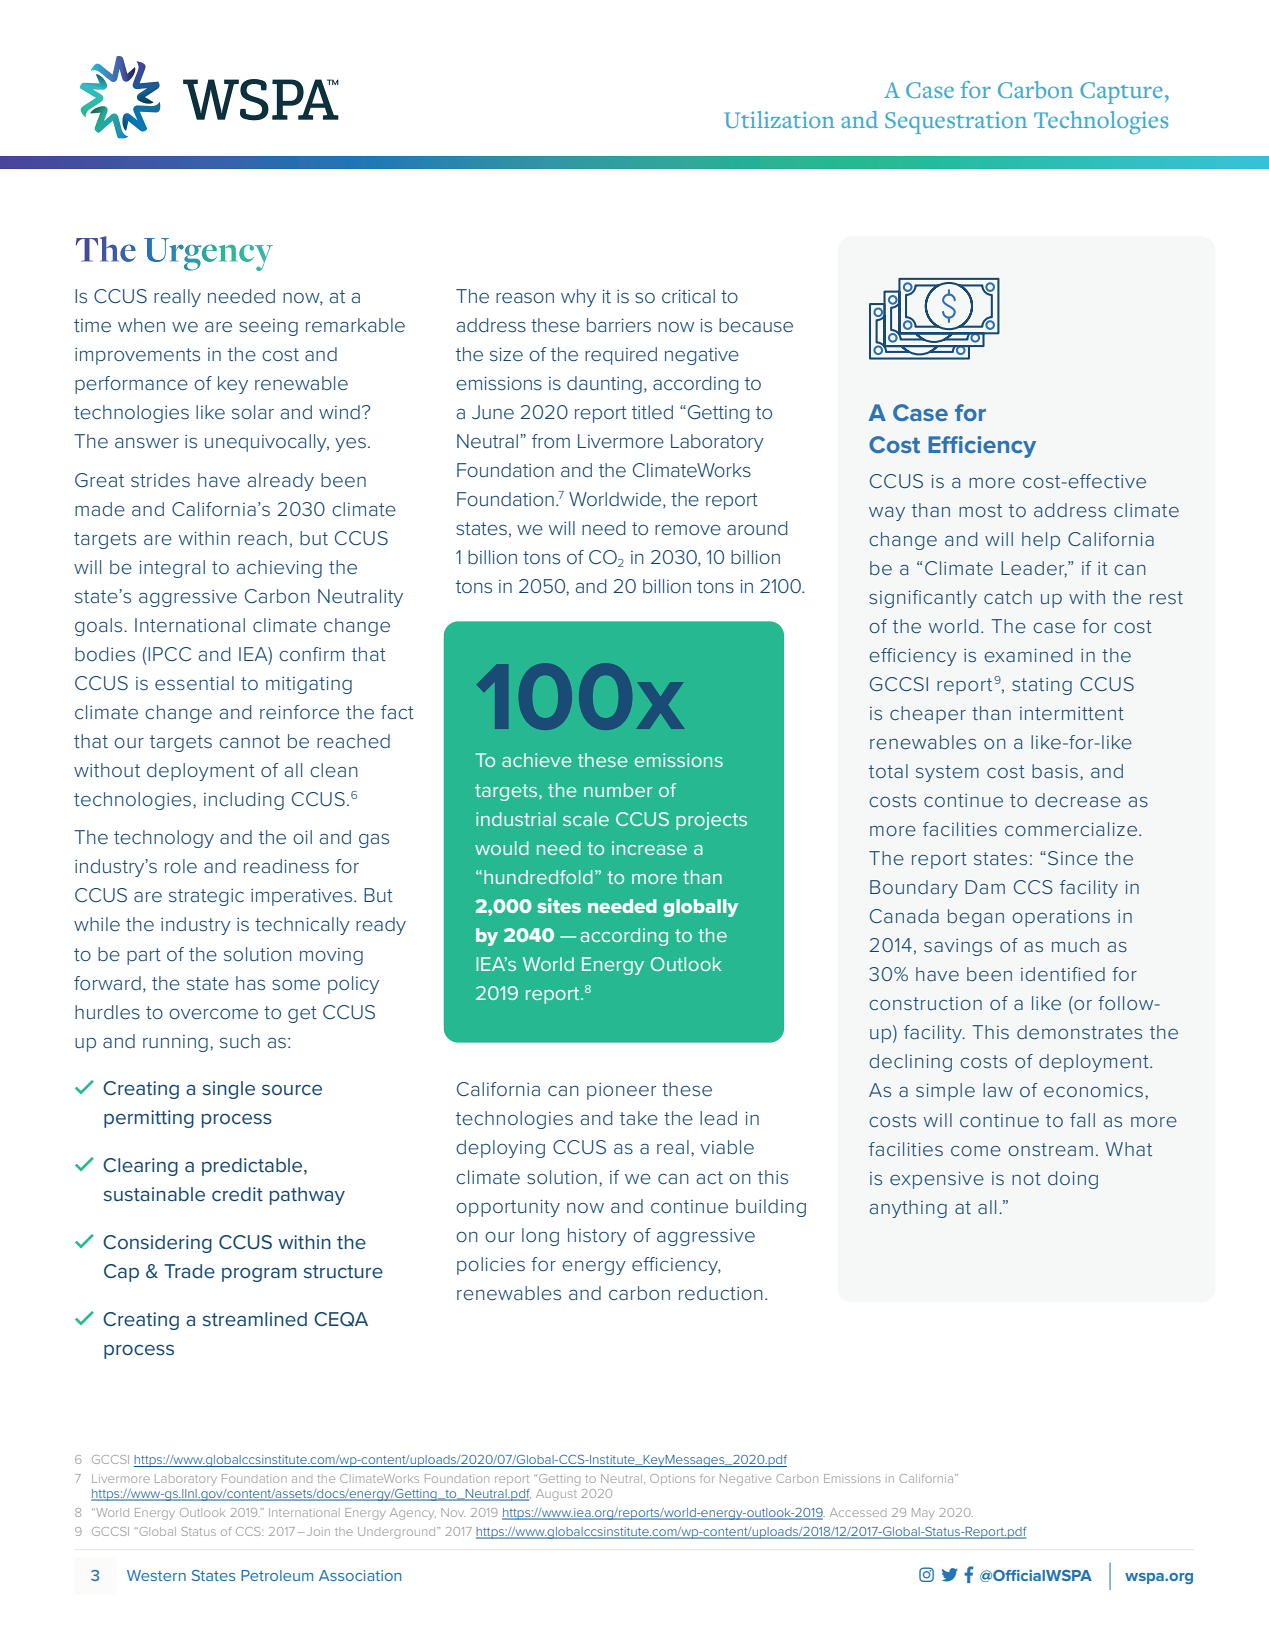 The height and width of the screenshot is (1643, 1269). I want to click on history, so click(597, 1237).
